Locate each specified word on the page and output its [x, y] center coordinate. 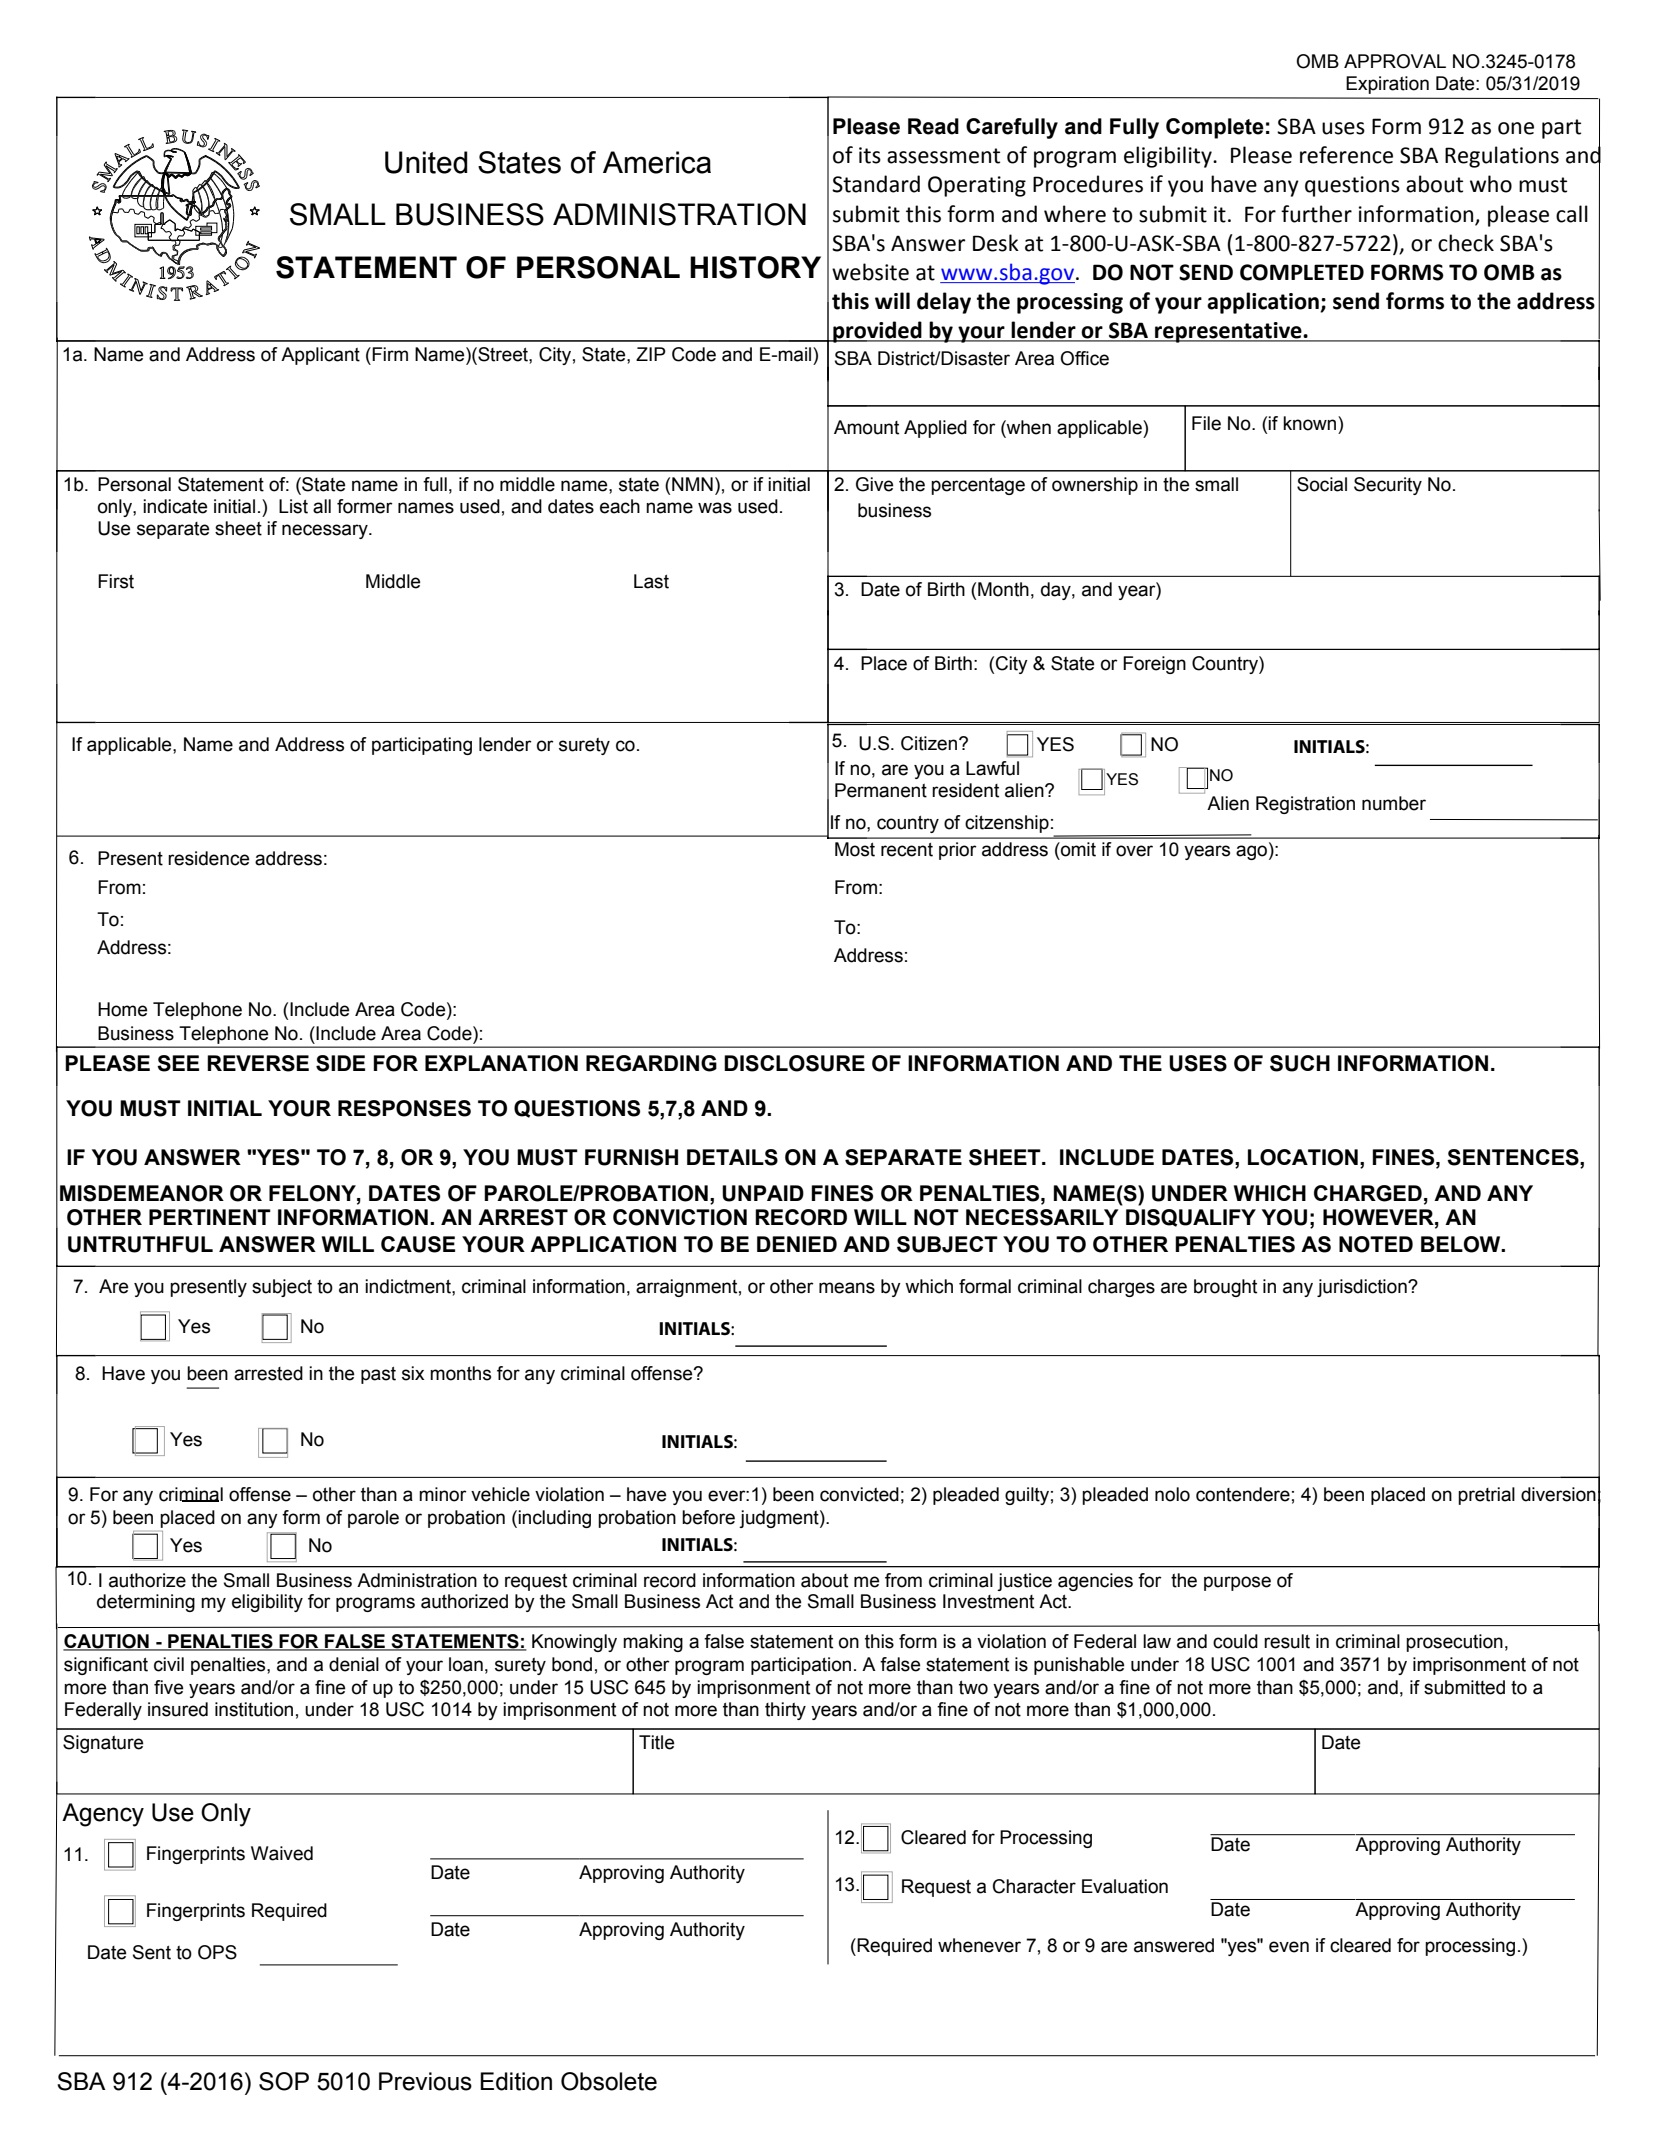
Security [1388, 486]
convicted [859, 1494]
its [870, 155]
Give [874, 484]
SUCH [1300, 1063]
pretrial [1486, 1496]
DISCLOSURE [794, 1063]
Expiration [1387, 85]
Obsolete [609, 2081]
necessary [326, 531]
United [426, 162]
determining [146, 1603]
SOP [284, 2081]
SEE [178, 1063]
